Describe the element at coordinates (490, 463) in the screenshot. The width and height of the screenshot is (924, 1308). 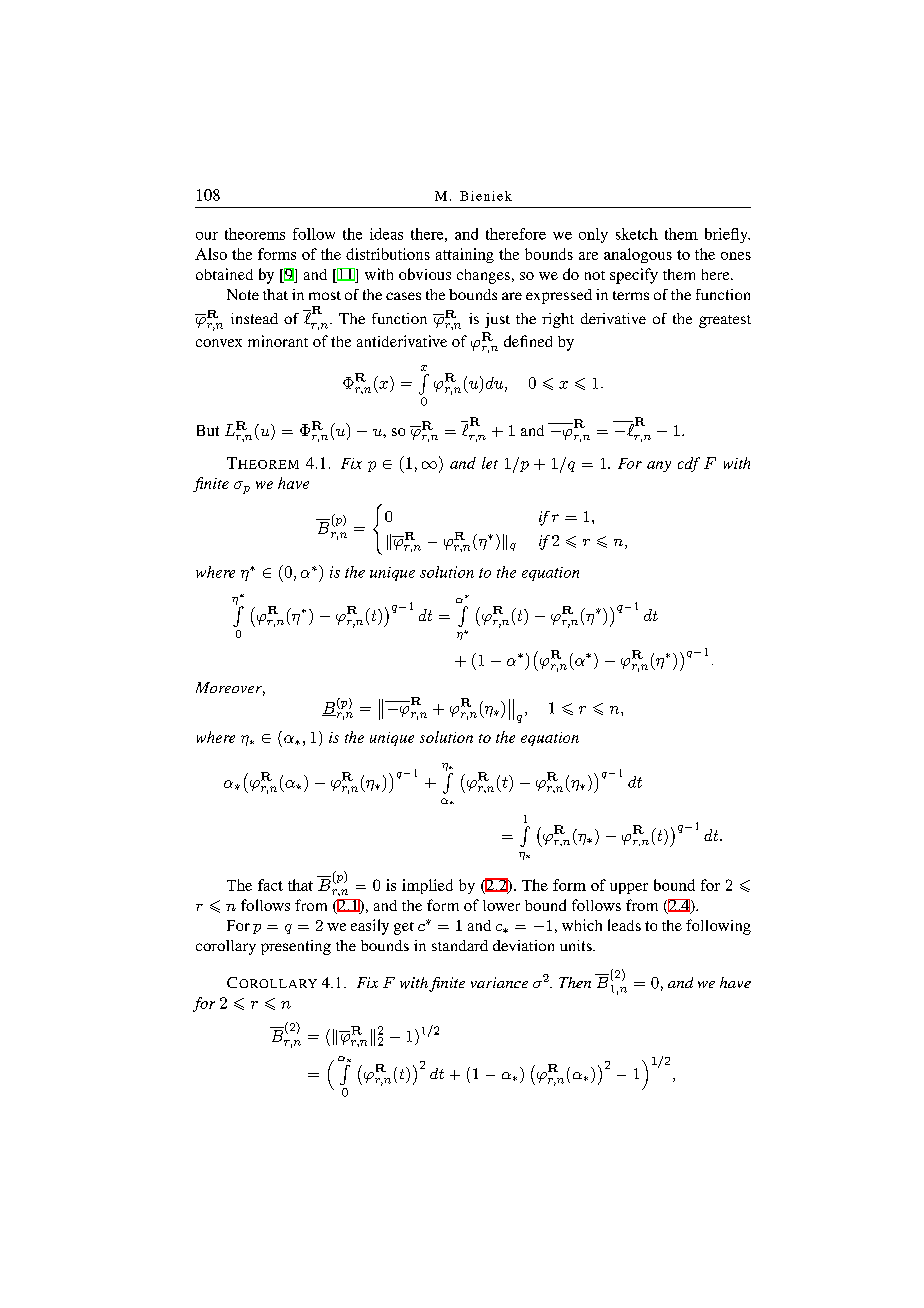
I see `let` at that location.
